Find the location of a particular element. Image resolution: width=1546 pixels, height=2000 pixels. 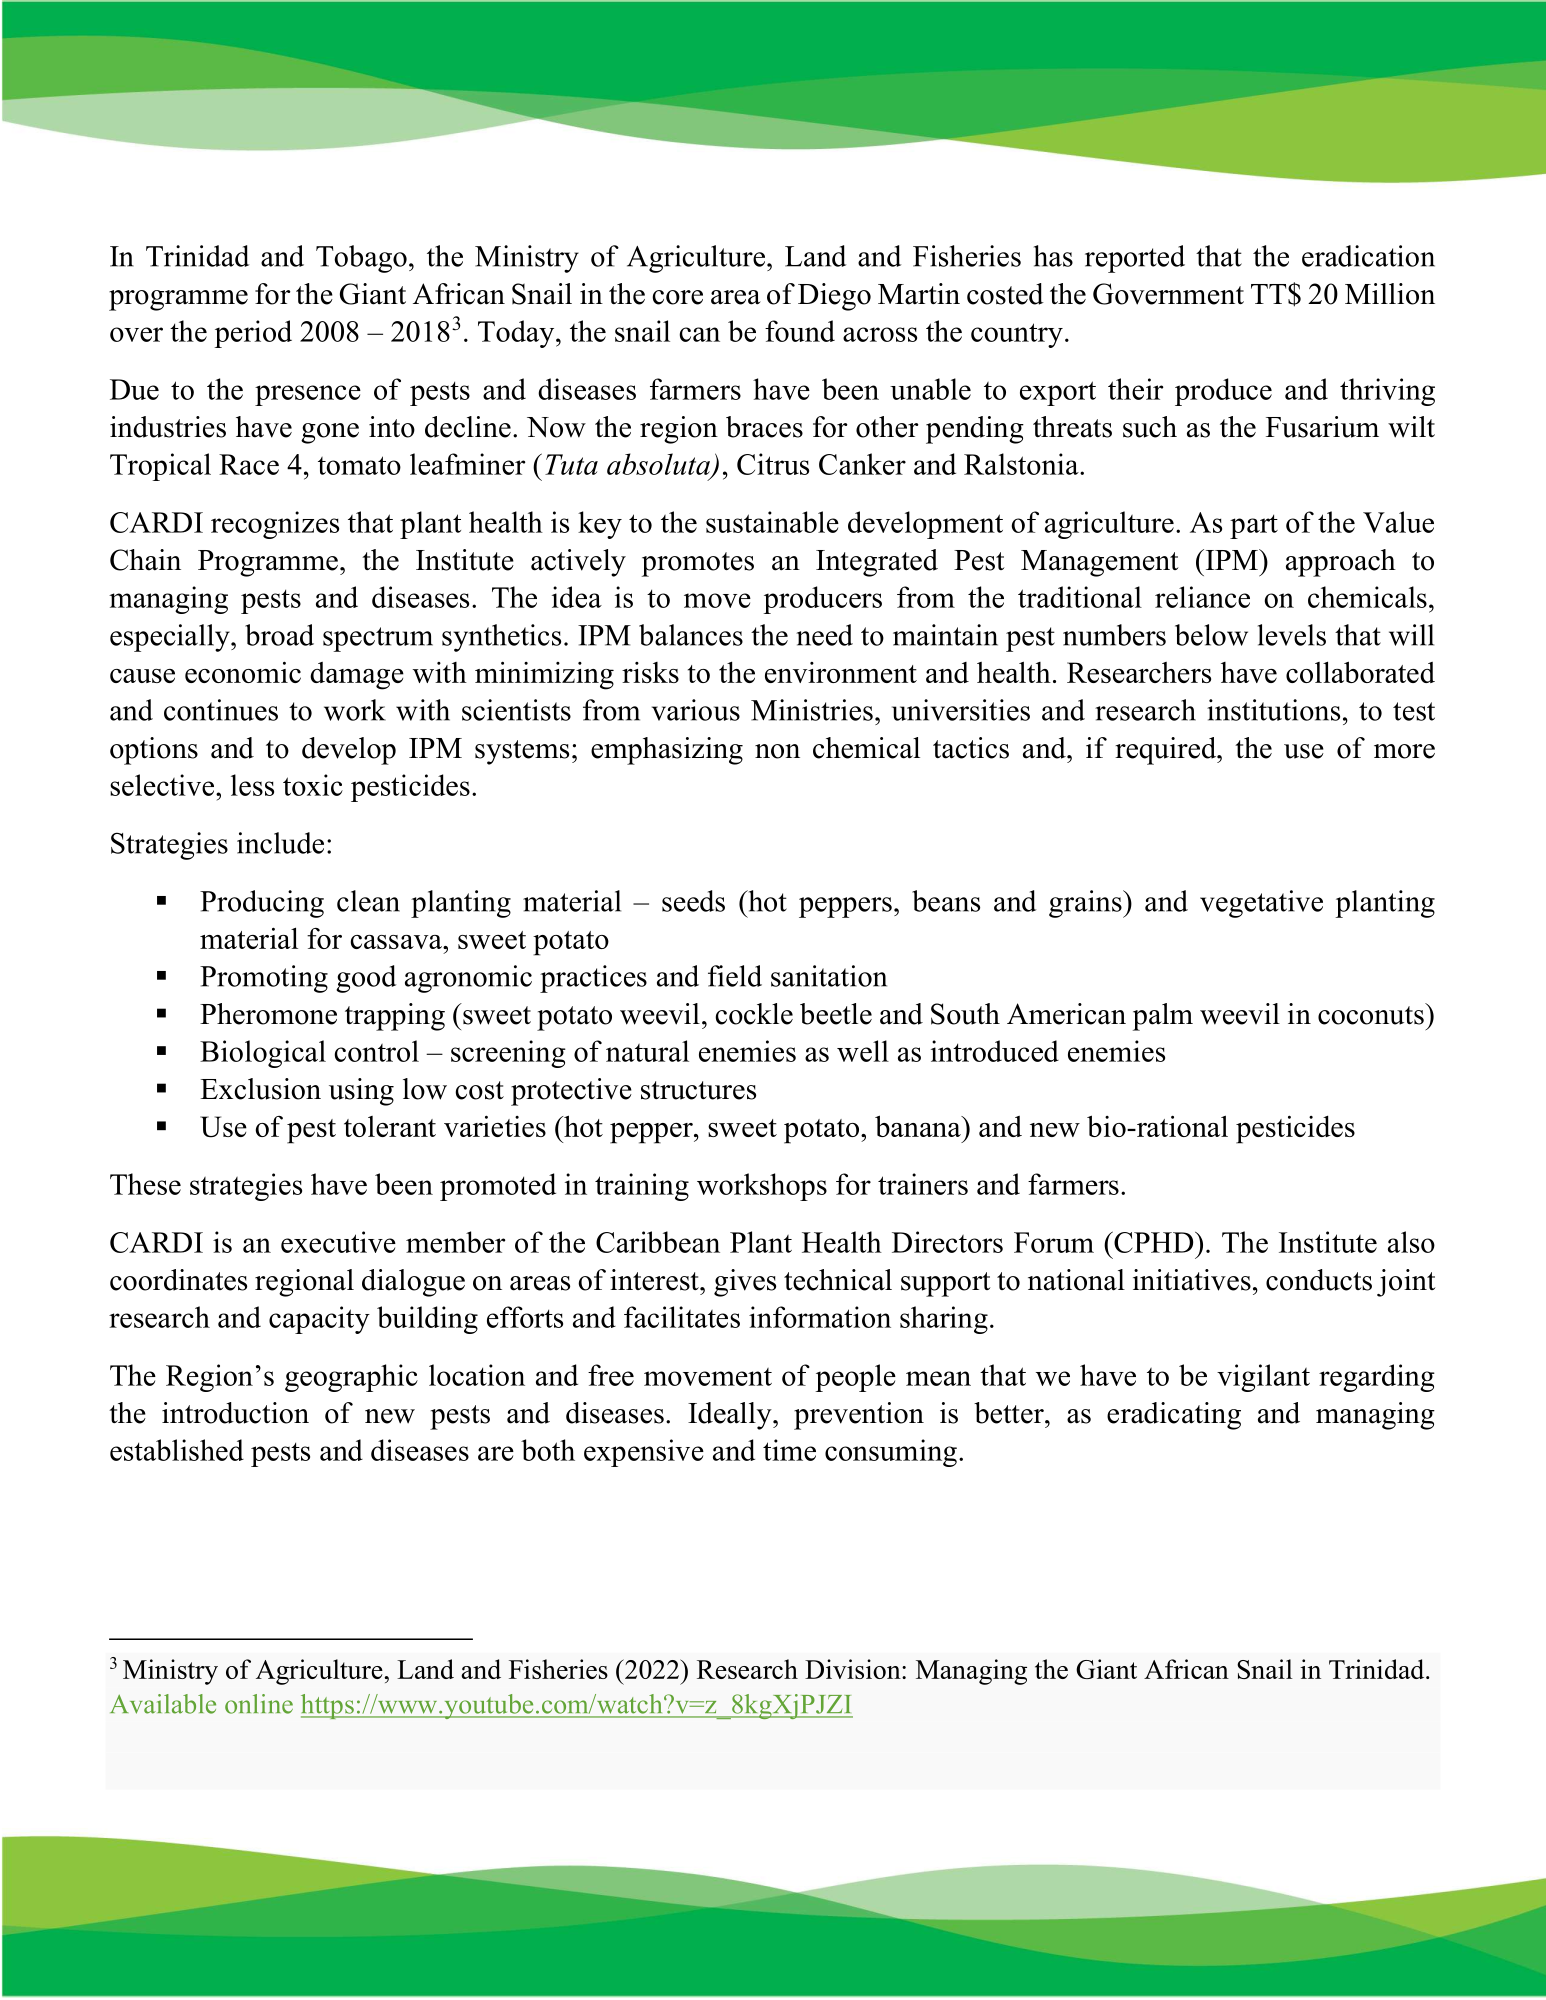

online is located at coordinates (259, 1704).
